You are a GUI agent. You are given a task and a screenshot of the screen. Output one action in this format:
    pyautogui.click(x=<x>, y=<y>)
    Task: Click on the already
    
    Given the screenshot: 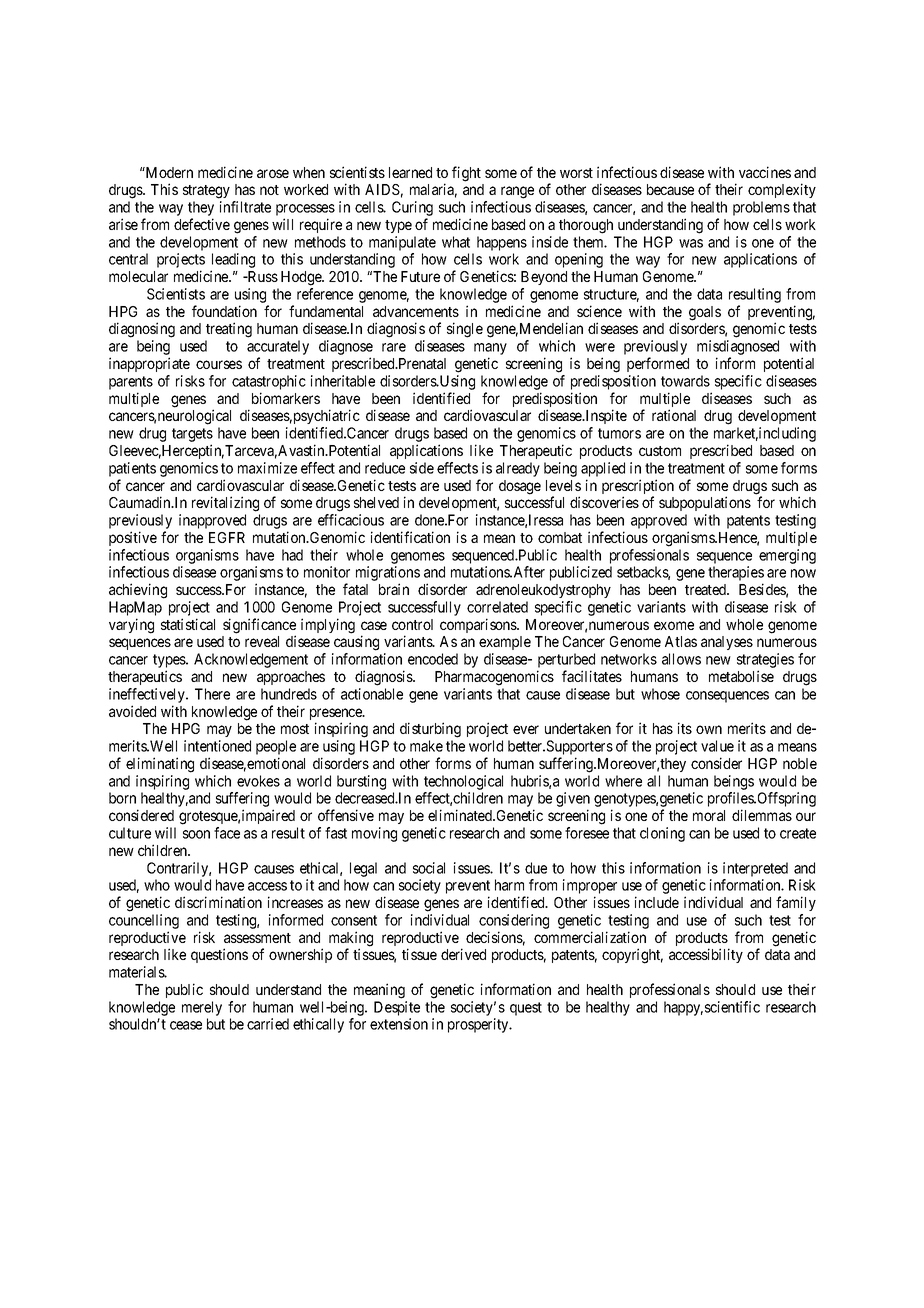 What is the action you would take?
    pyautogui.click(x=518, y=469)
